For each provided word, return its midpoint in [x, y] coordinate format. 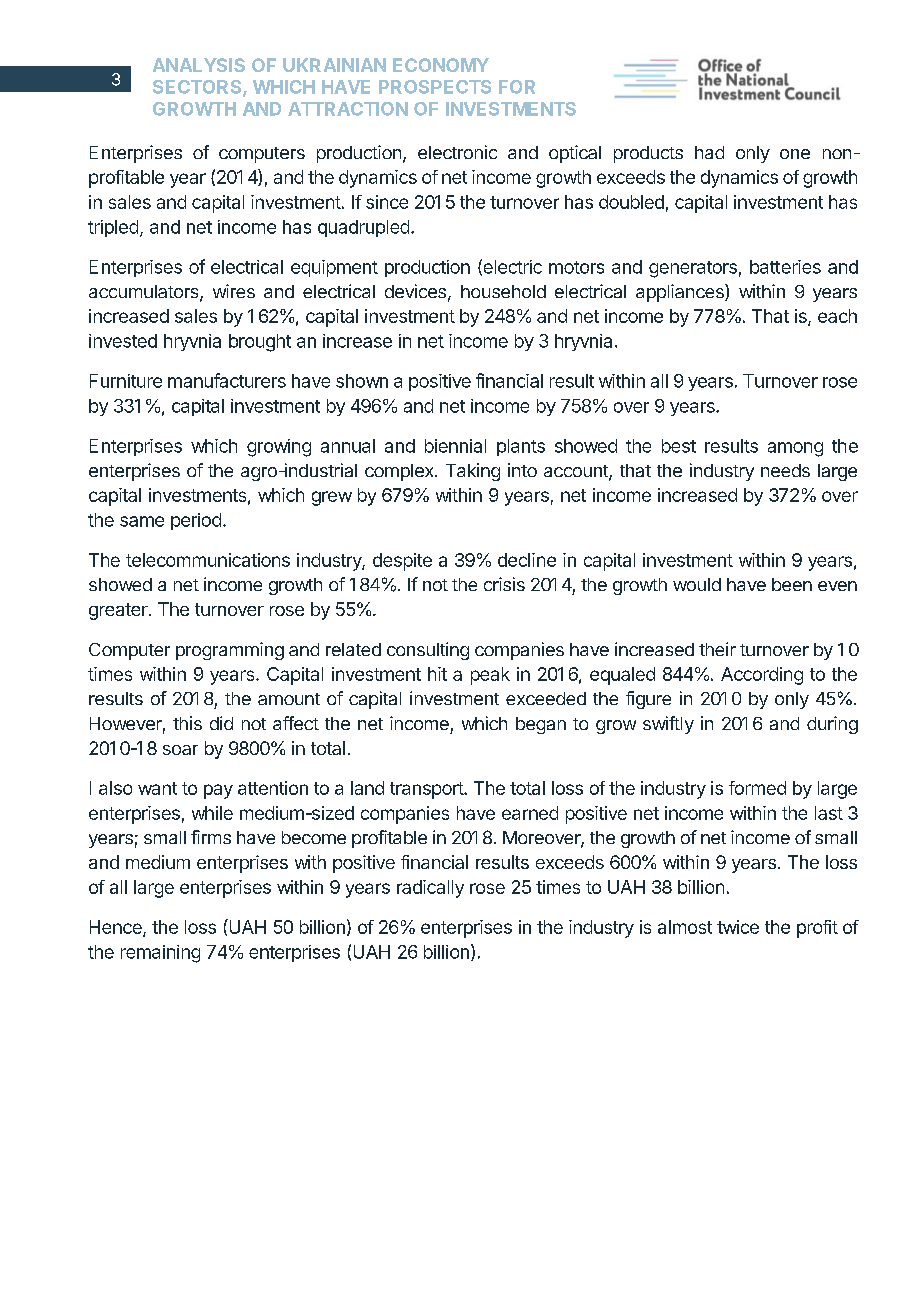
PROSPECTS [435, 87]
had [709, 152]
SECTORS [198, 88]
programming [230, 651]
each [837, 316]
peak [490, 676]
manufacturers [227, 380]
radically [430, 889]
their [717, 649]
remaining [160, 954]
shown [362, 381]
